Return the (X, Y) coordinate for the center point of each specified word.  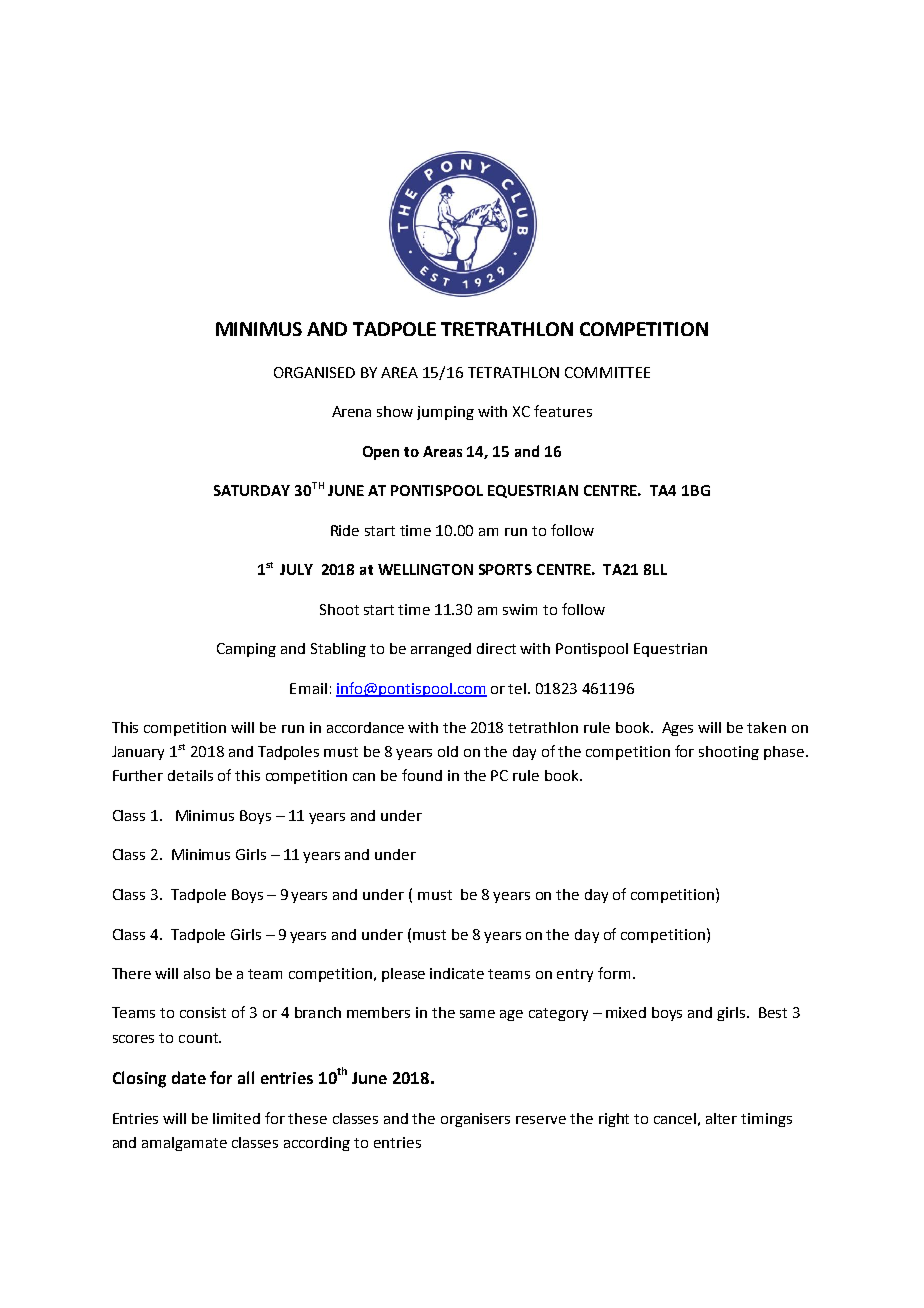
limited (236, 1118)
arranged (441, 650)
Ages (677, 729)
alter (721, 1118)
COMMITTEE (607, 372)
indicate (457, 973)
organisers (475, 1120)
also (197, 973)
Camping (246, 650)
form (614, 973)
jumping (445, 413)
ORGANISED (314, 372)
